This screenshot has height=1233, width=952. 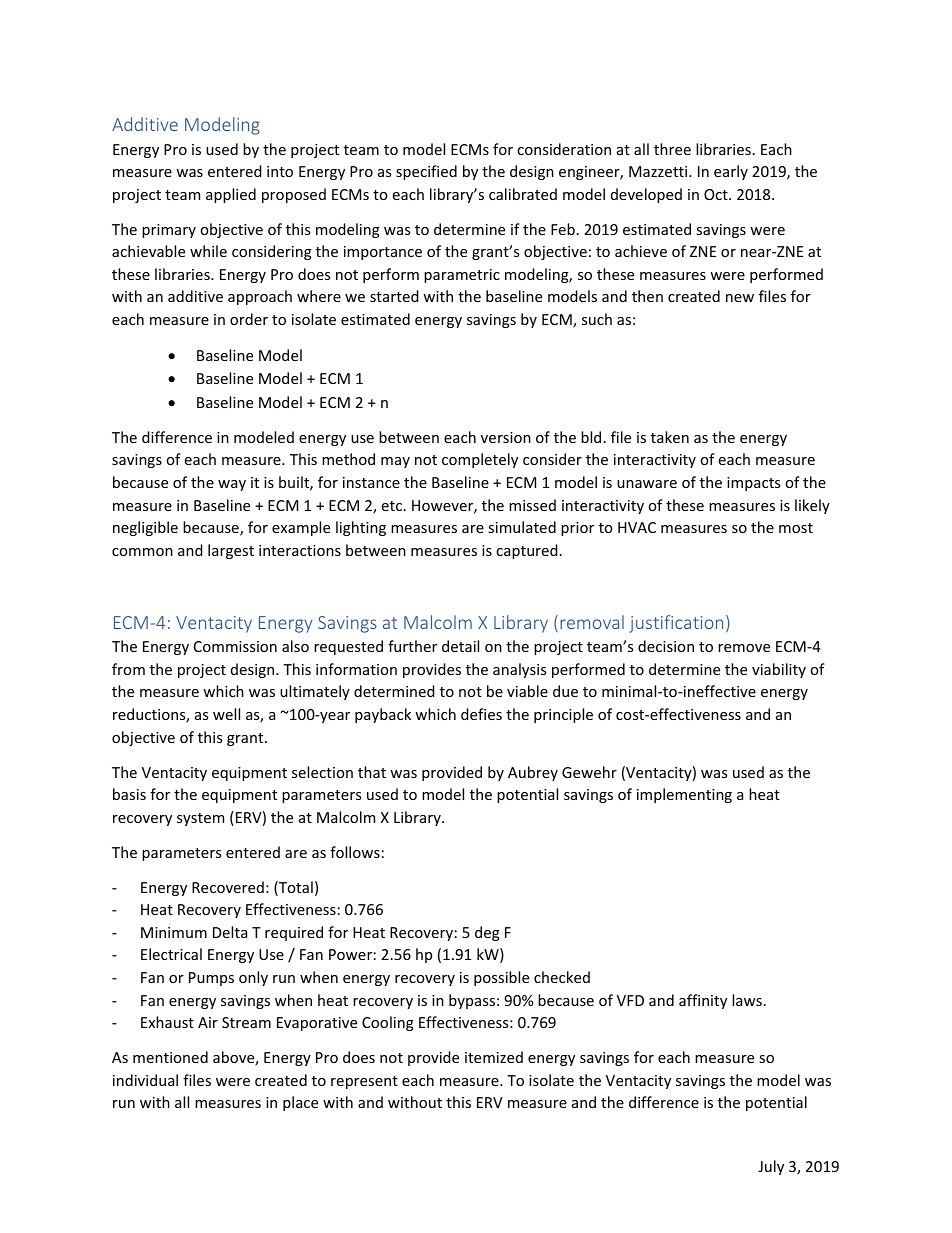 I want to click on laws, so click(x=747, y=1000).
